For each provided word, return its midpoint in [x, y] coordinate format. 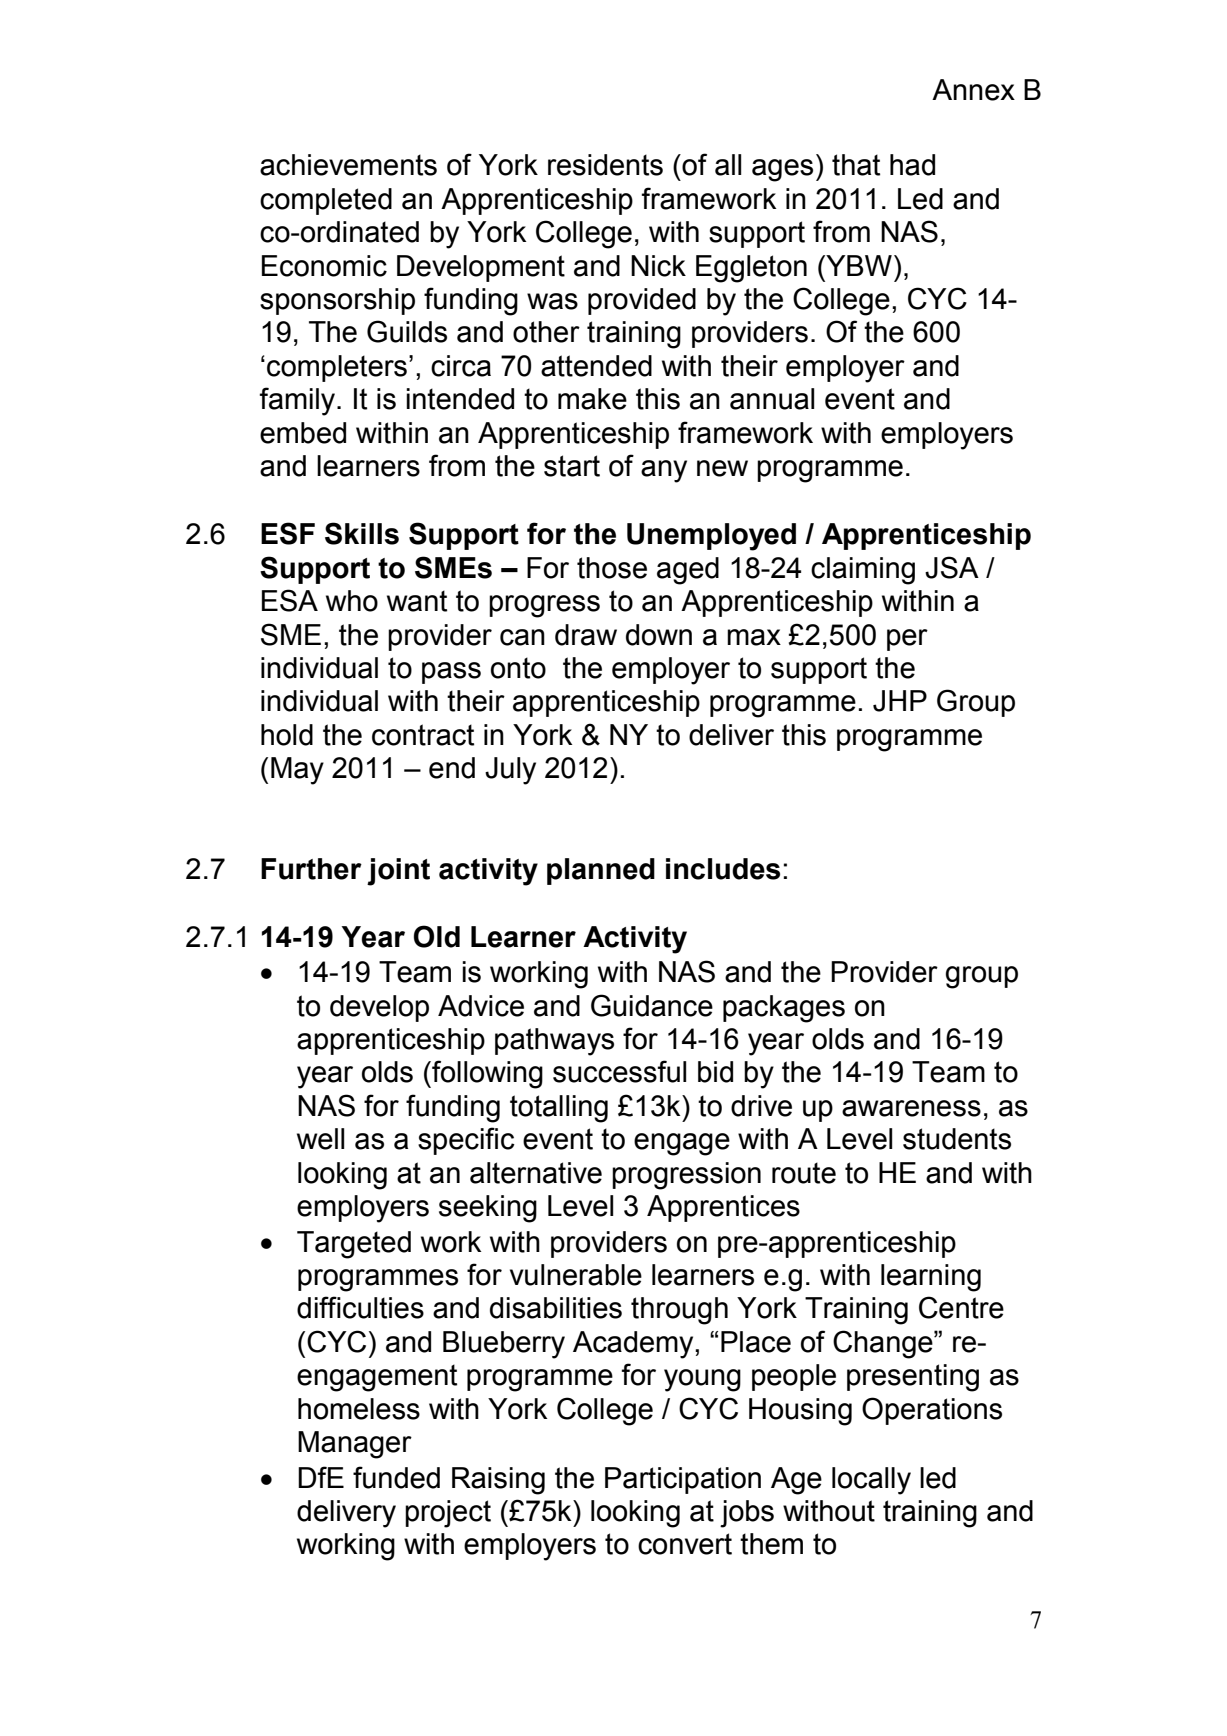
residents [605, 165]
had [912, 165]
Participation [683, 1480]
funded [396, 1477]
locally [871, 1481]
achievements [348, 165]
